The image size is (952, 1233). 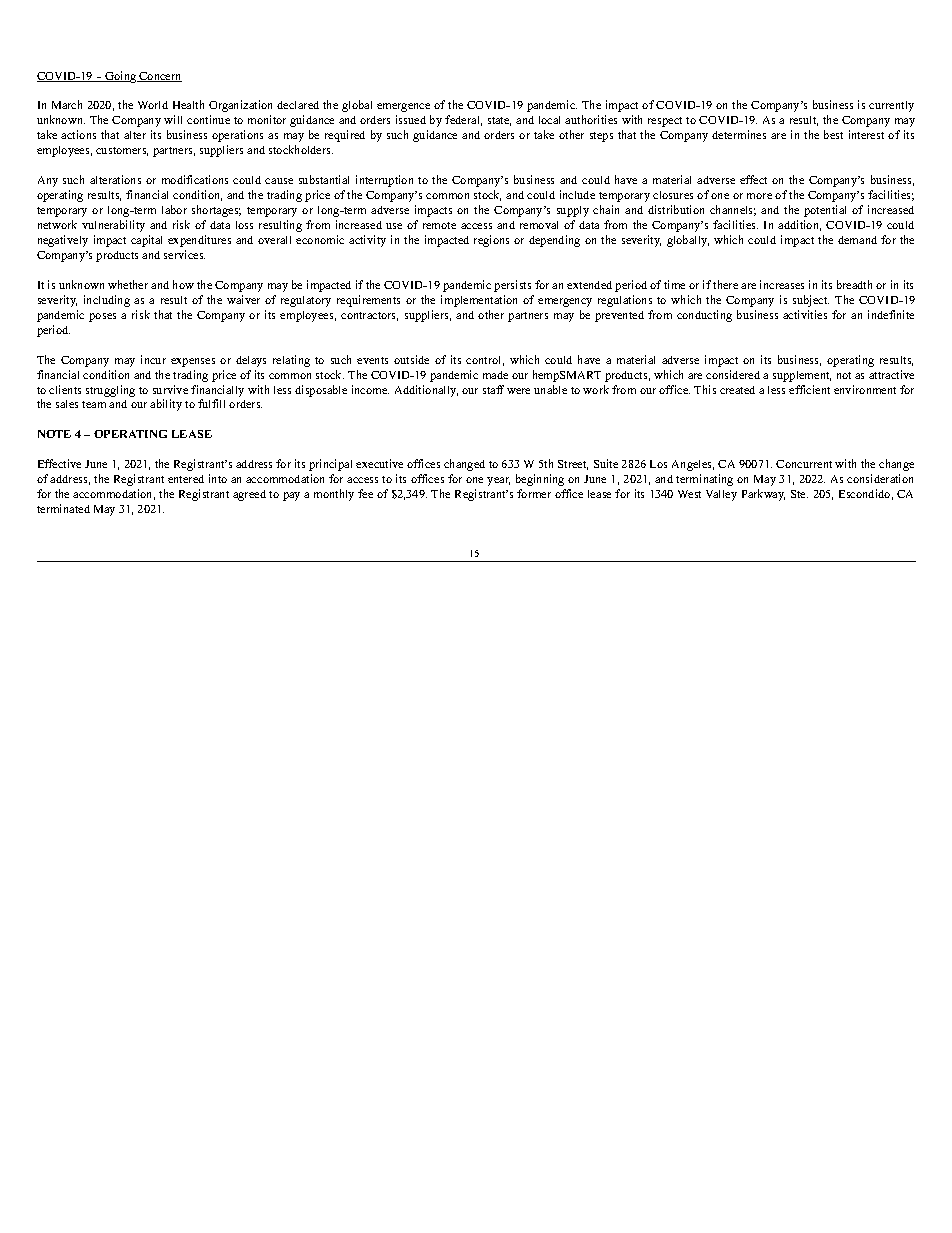 I want to click on currently, so click(x=891, y=106).
